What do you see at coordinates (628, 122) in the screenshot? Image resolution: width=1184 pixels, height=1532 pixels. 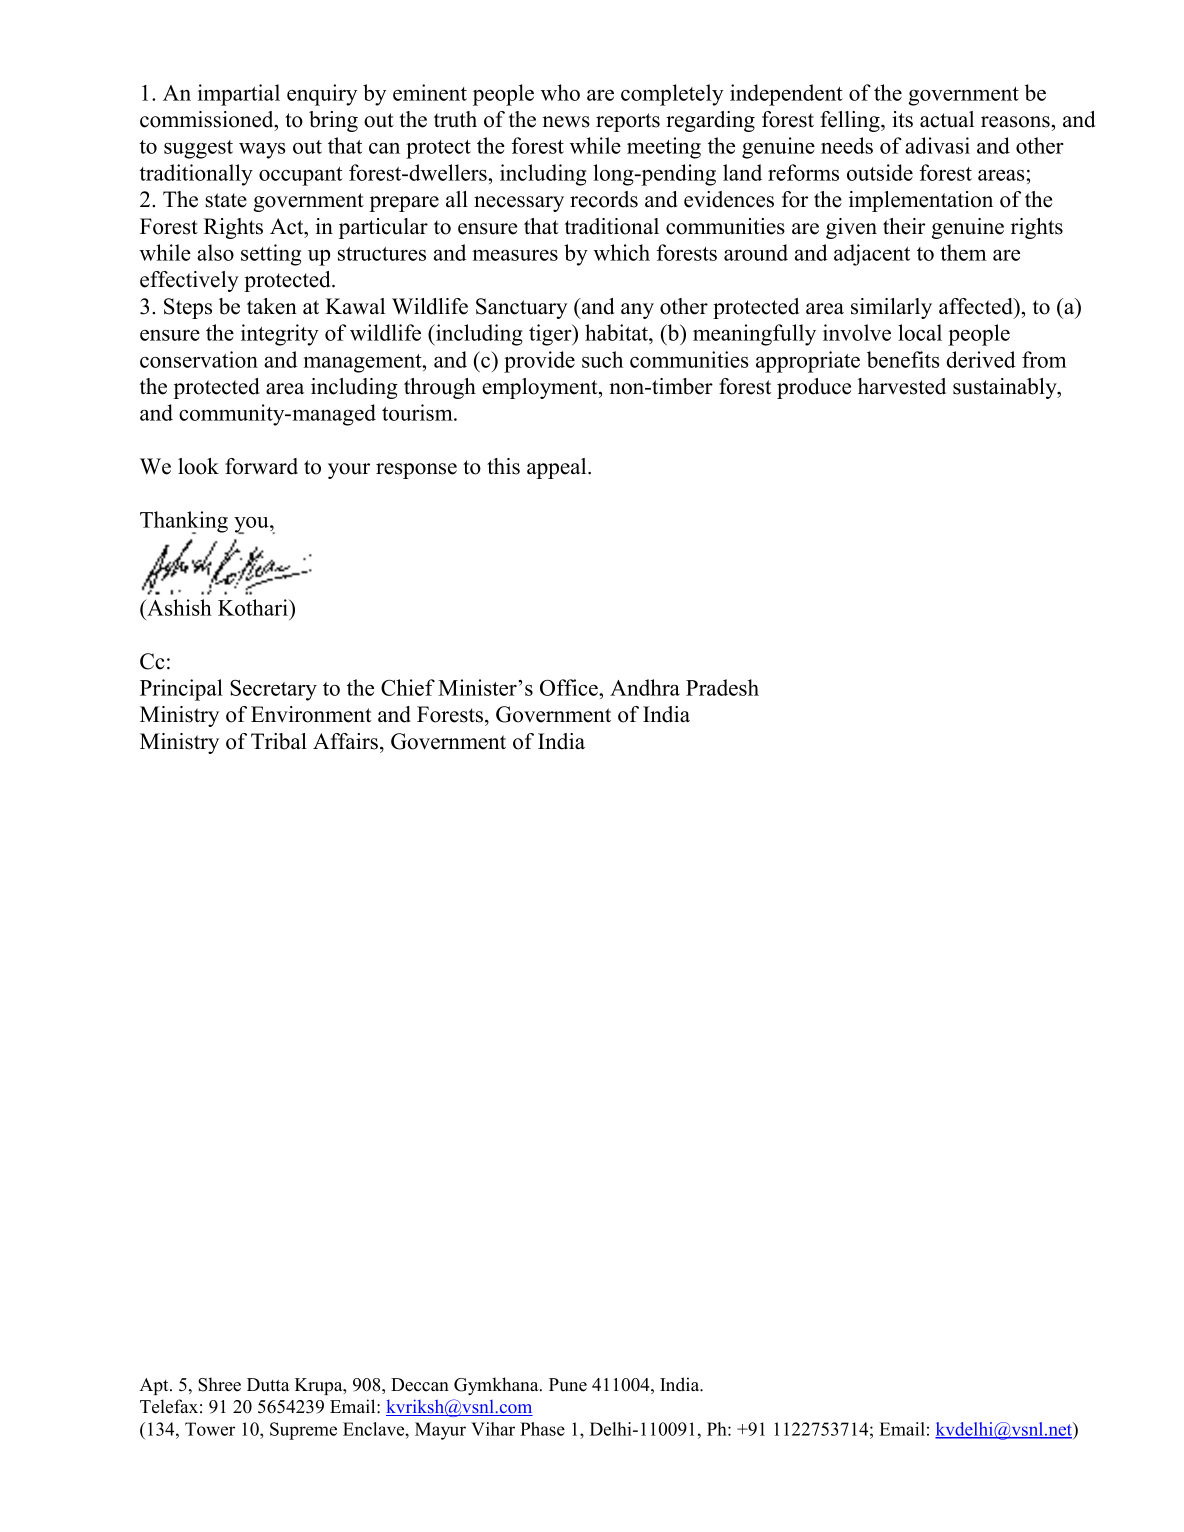 I see `reports` at bounding box center [628, 122].
